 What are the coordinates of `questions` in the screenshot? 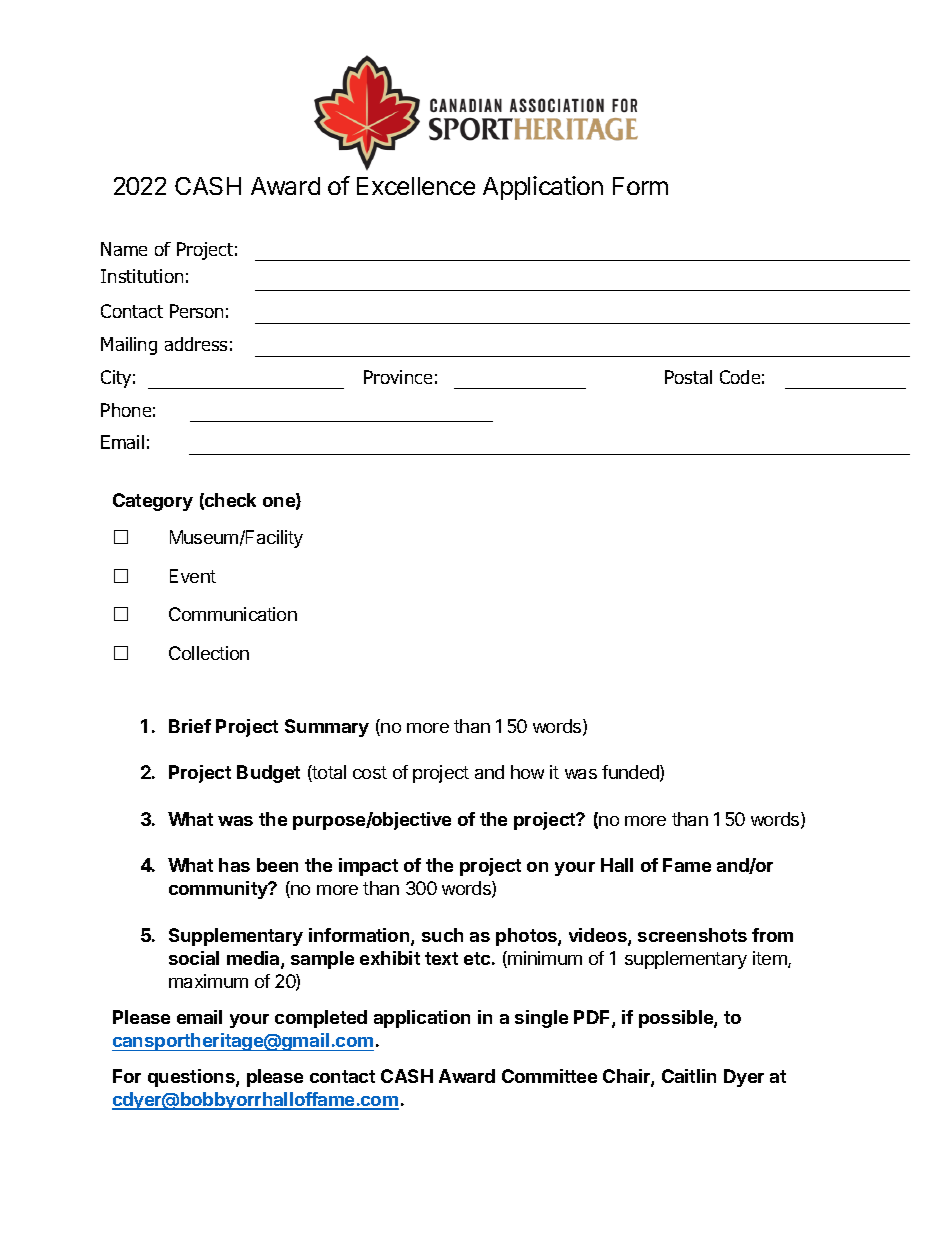 It's located at (192, 1078).
